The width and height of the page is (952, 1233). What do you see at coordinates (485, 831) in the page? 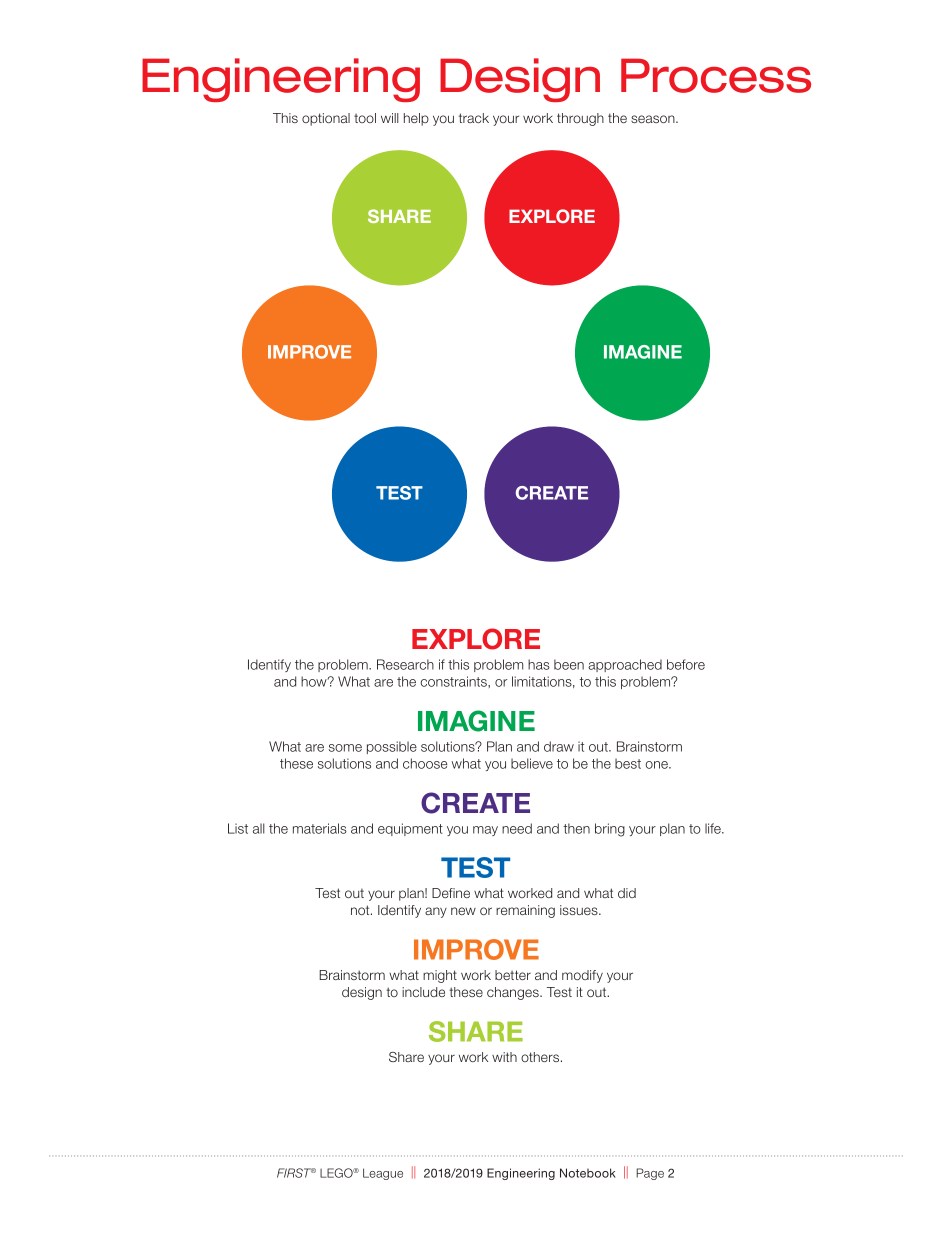
I see `may` at bounding box center [485, 831].
